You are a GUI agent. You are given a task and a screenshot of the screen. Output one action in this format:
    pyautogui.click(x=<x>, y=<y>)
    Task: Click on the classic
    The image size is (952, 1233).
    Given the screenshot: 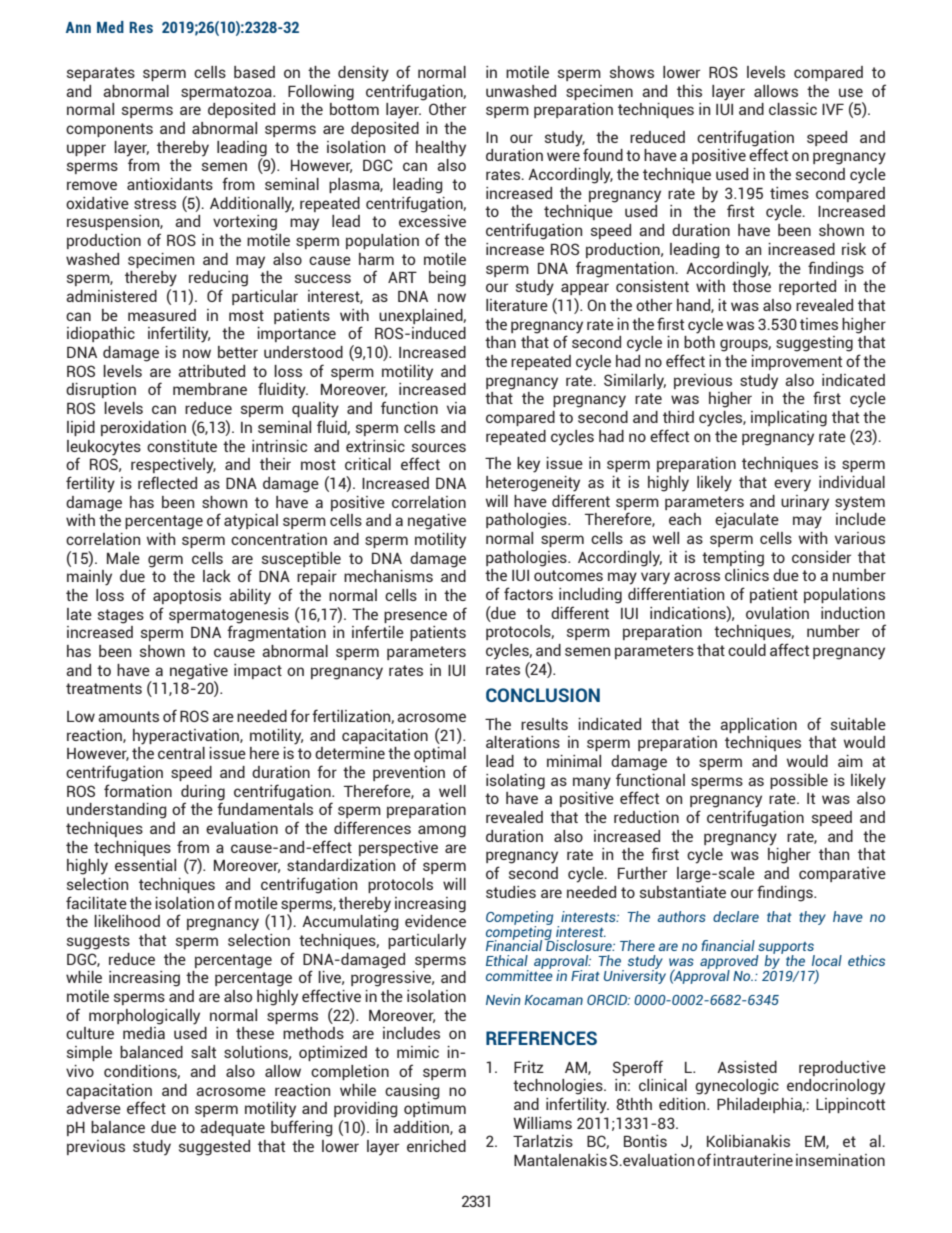 What is the action you would take?
    pyautogui.click(x=793, y=109)
